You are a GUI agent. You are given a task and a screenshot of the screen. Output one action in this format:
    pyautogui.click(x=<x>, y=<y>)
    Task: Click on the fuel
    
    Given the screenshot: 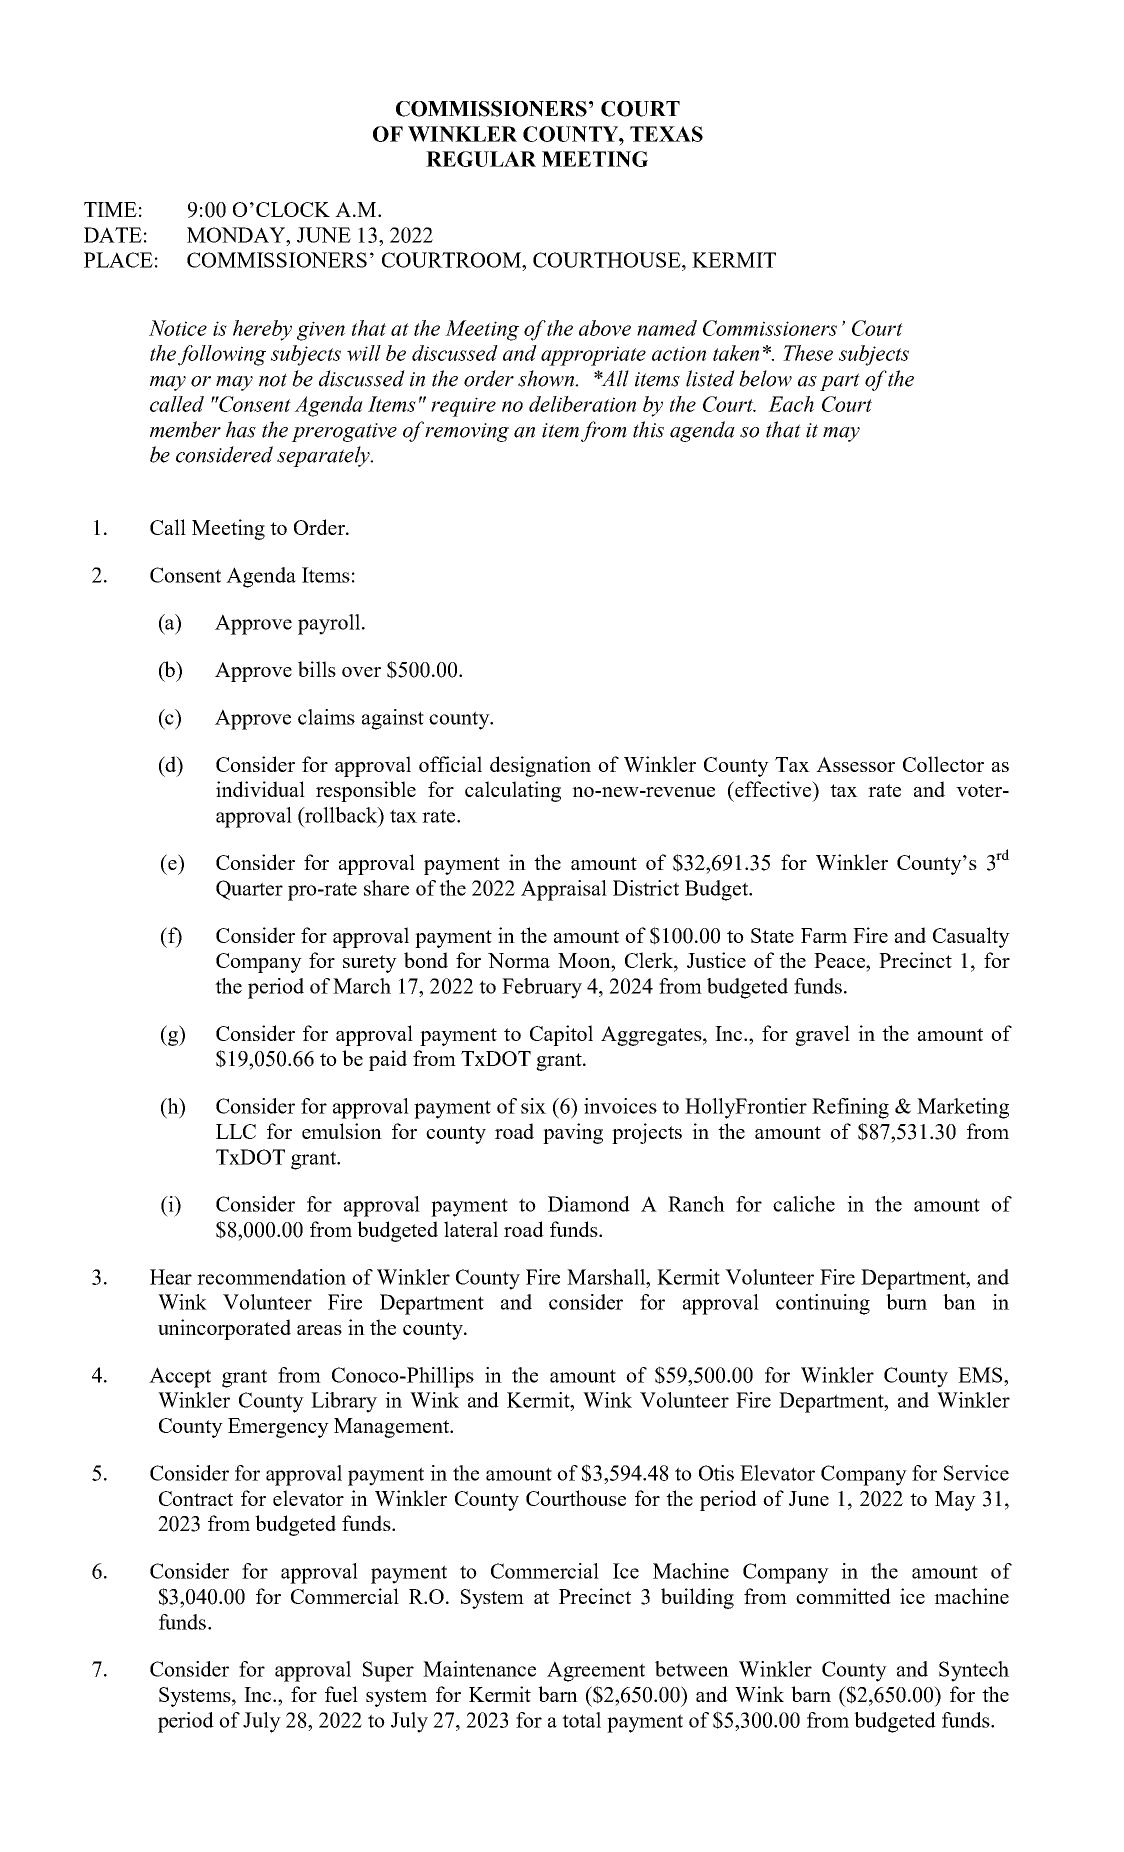 What is the action you would take?
    pyautogui.click(x=341, y=1694)
